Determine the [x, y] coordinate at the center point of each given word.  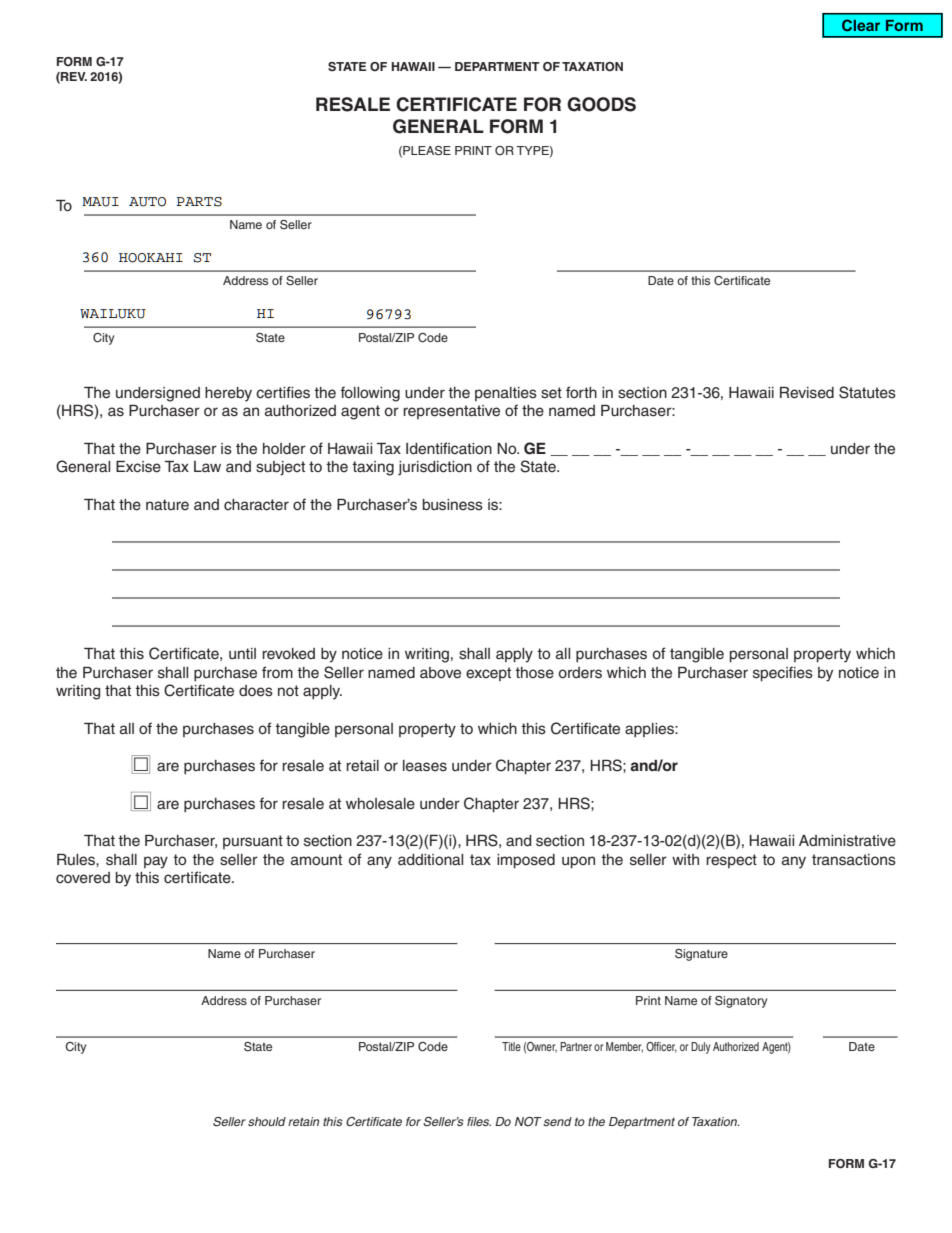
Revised [807, 393]
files [479, 1121]
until [242, 653]
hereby [228, 394]
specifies [783, 674]
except [488, 674]
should [267, 1121]
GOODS [601, 104]
